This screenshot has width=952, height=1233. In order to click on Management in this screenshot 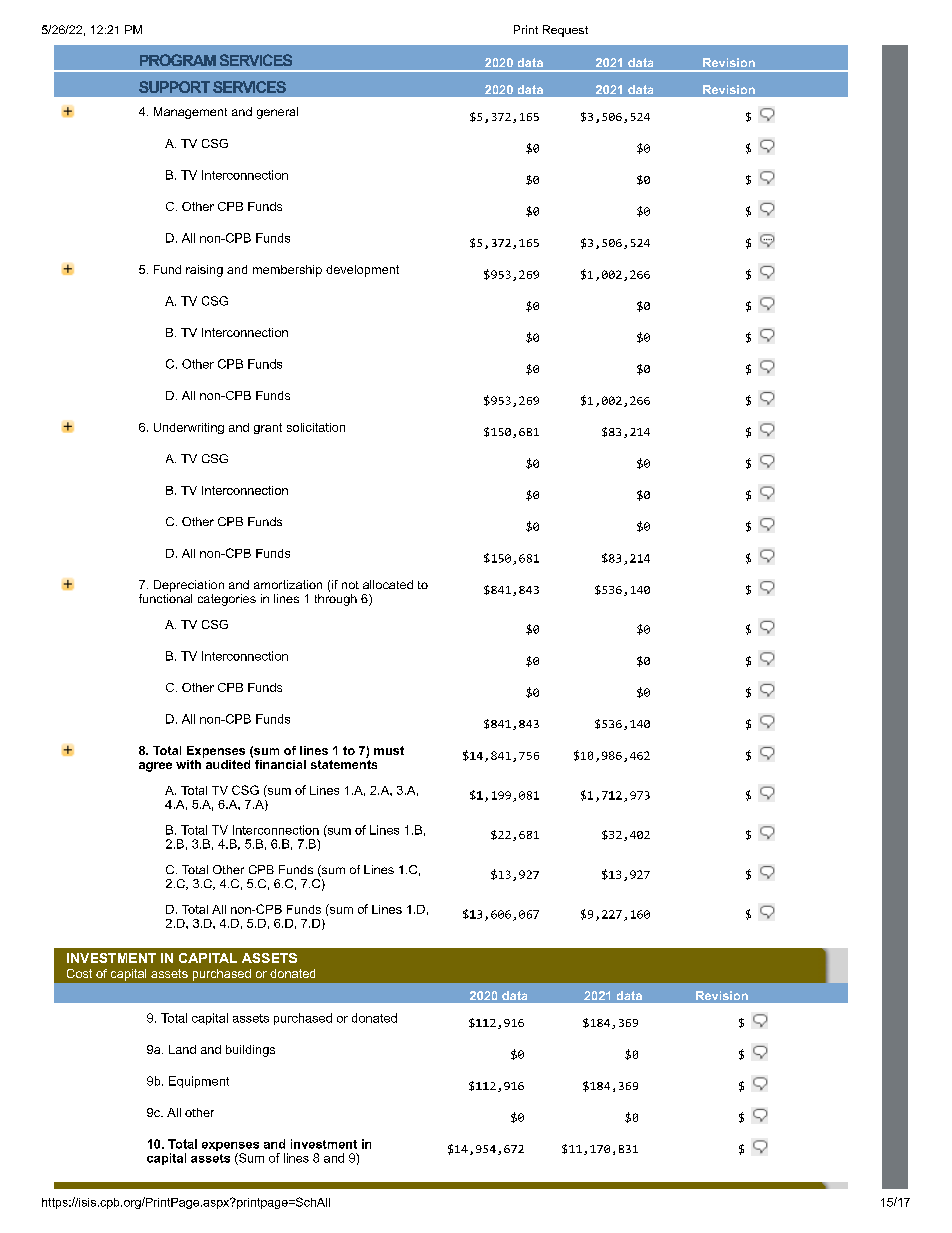, I will do `click(190, 113)`.
